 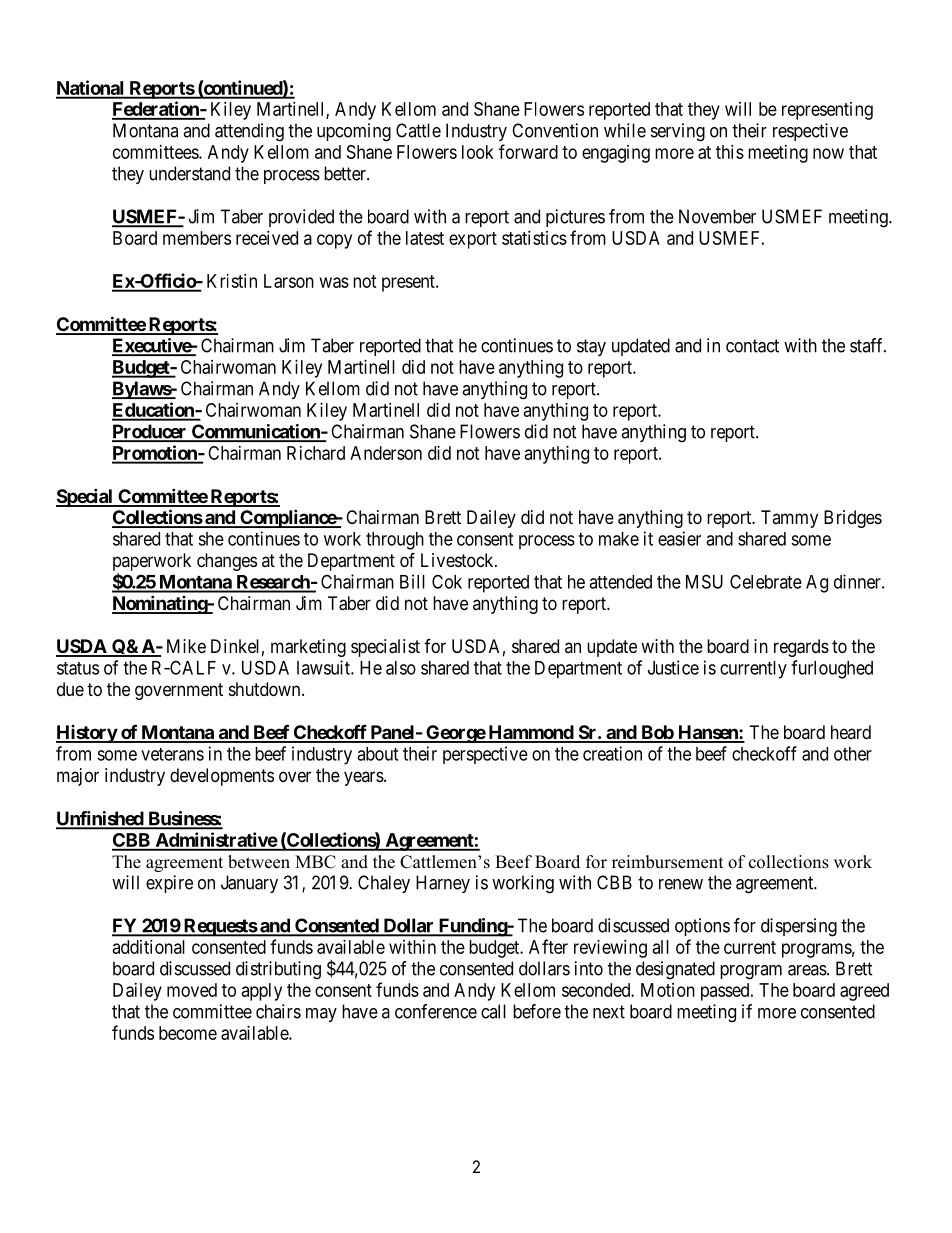 I want to click on respective, so click(x=810, y=132).
